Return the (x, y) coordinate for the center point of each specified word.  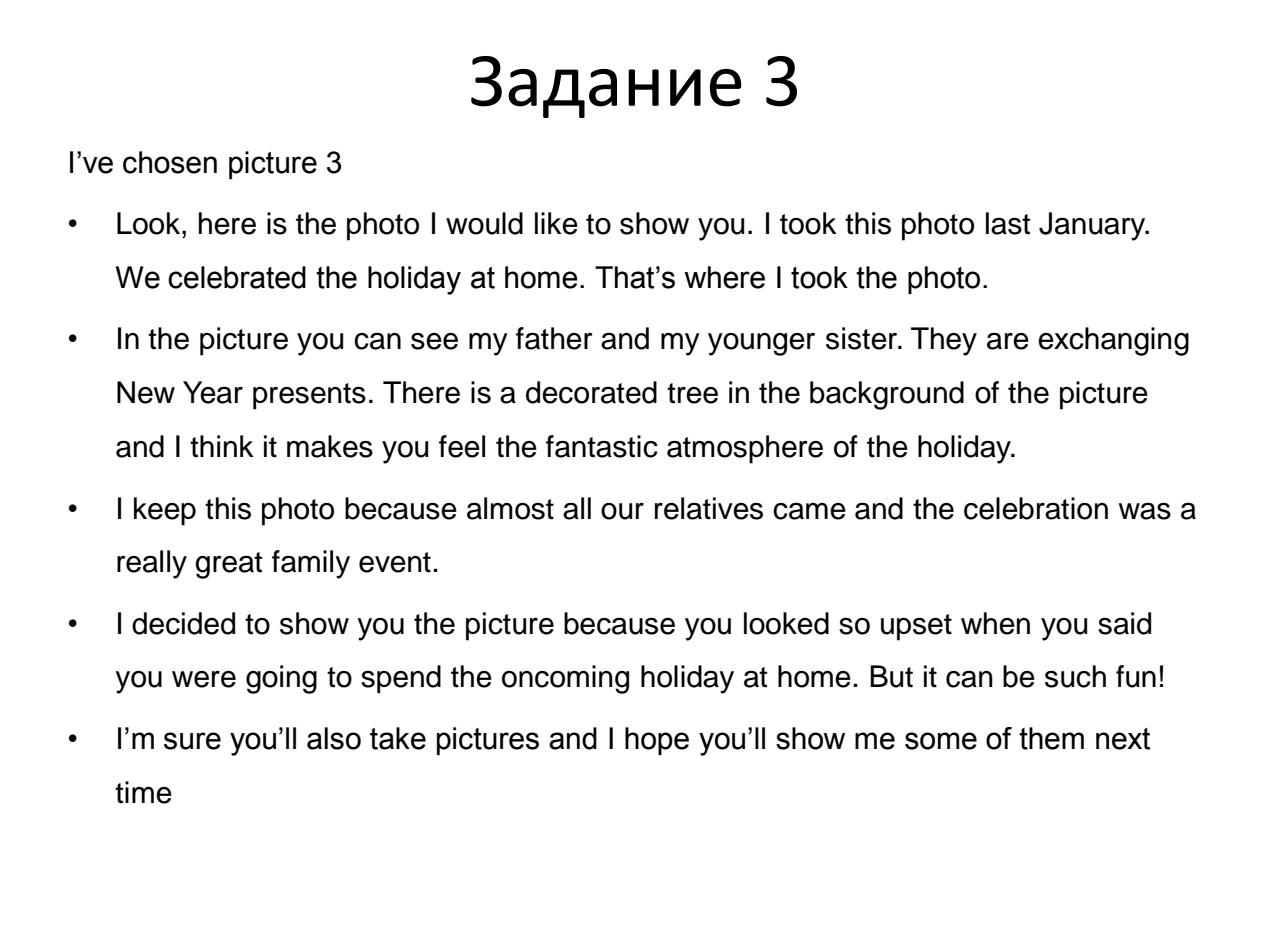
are (1008, 341)
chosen (170, 162)
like (556, 223)
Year (213, 392)
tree (692, 393)
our (622, 511)
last (1008, 223)
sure (192, 741)
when (995, 623)
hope (657, 741)
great (228, 565)
